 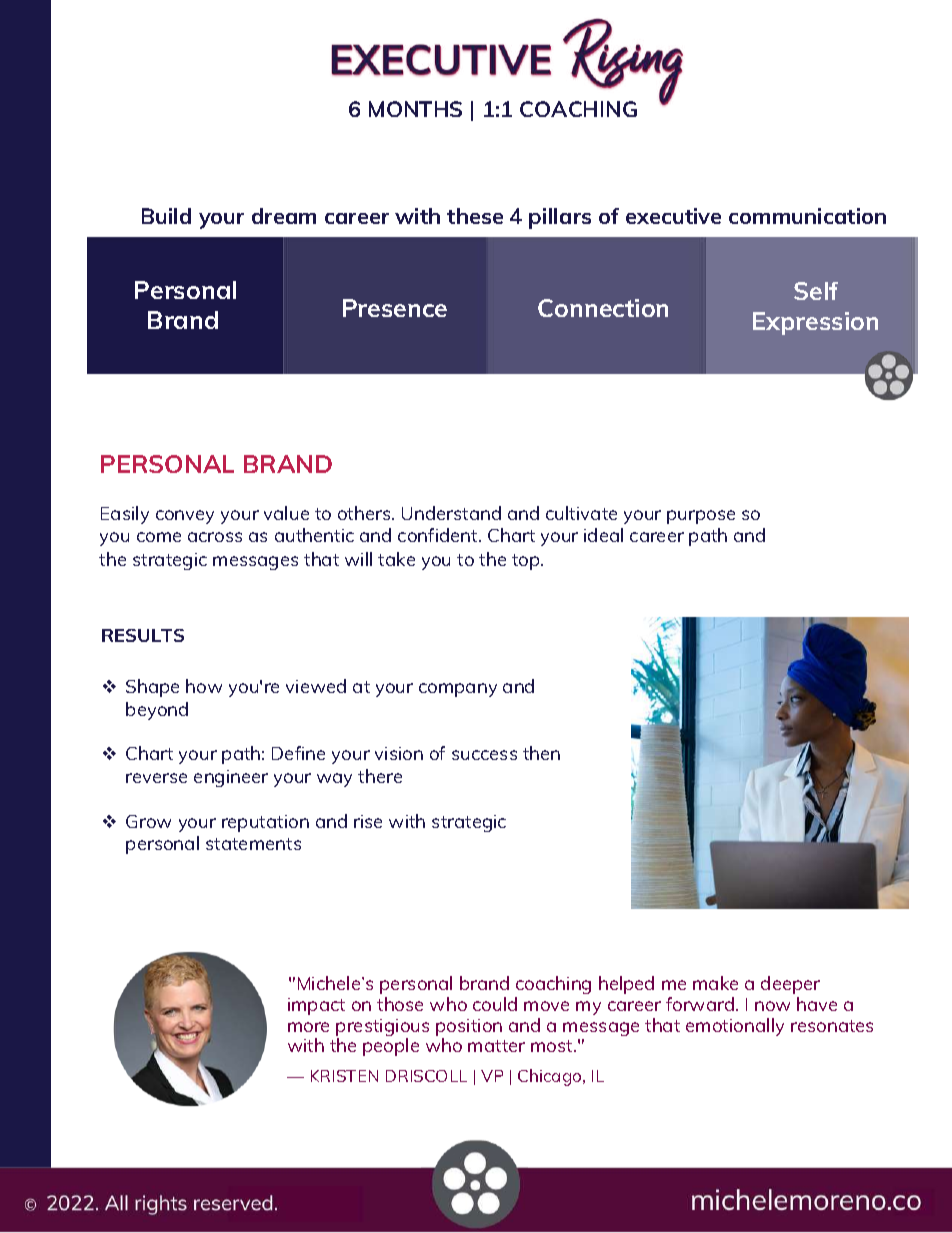 What do you see at coordinates (166, 216) in the screenshot?
I see `Build` at bounding box center [166, 216].
